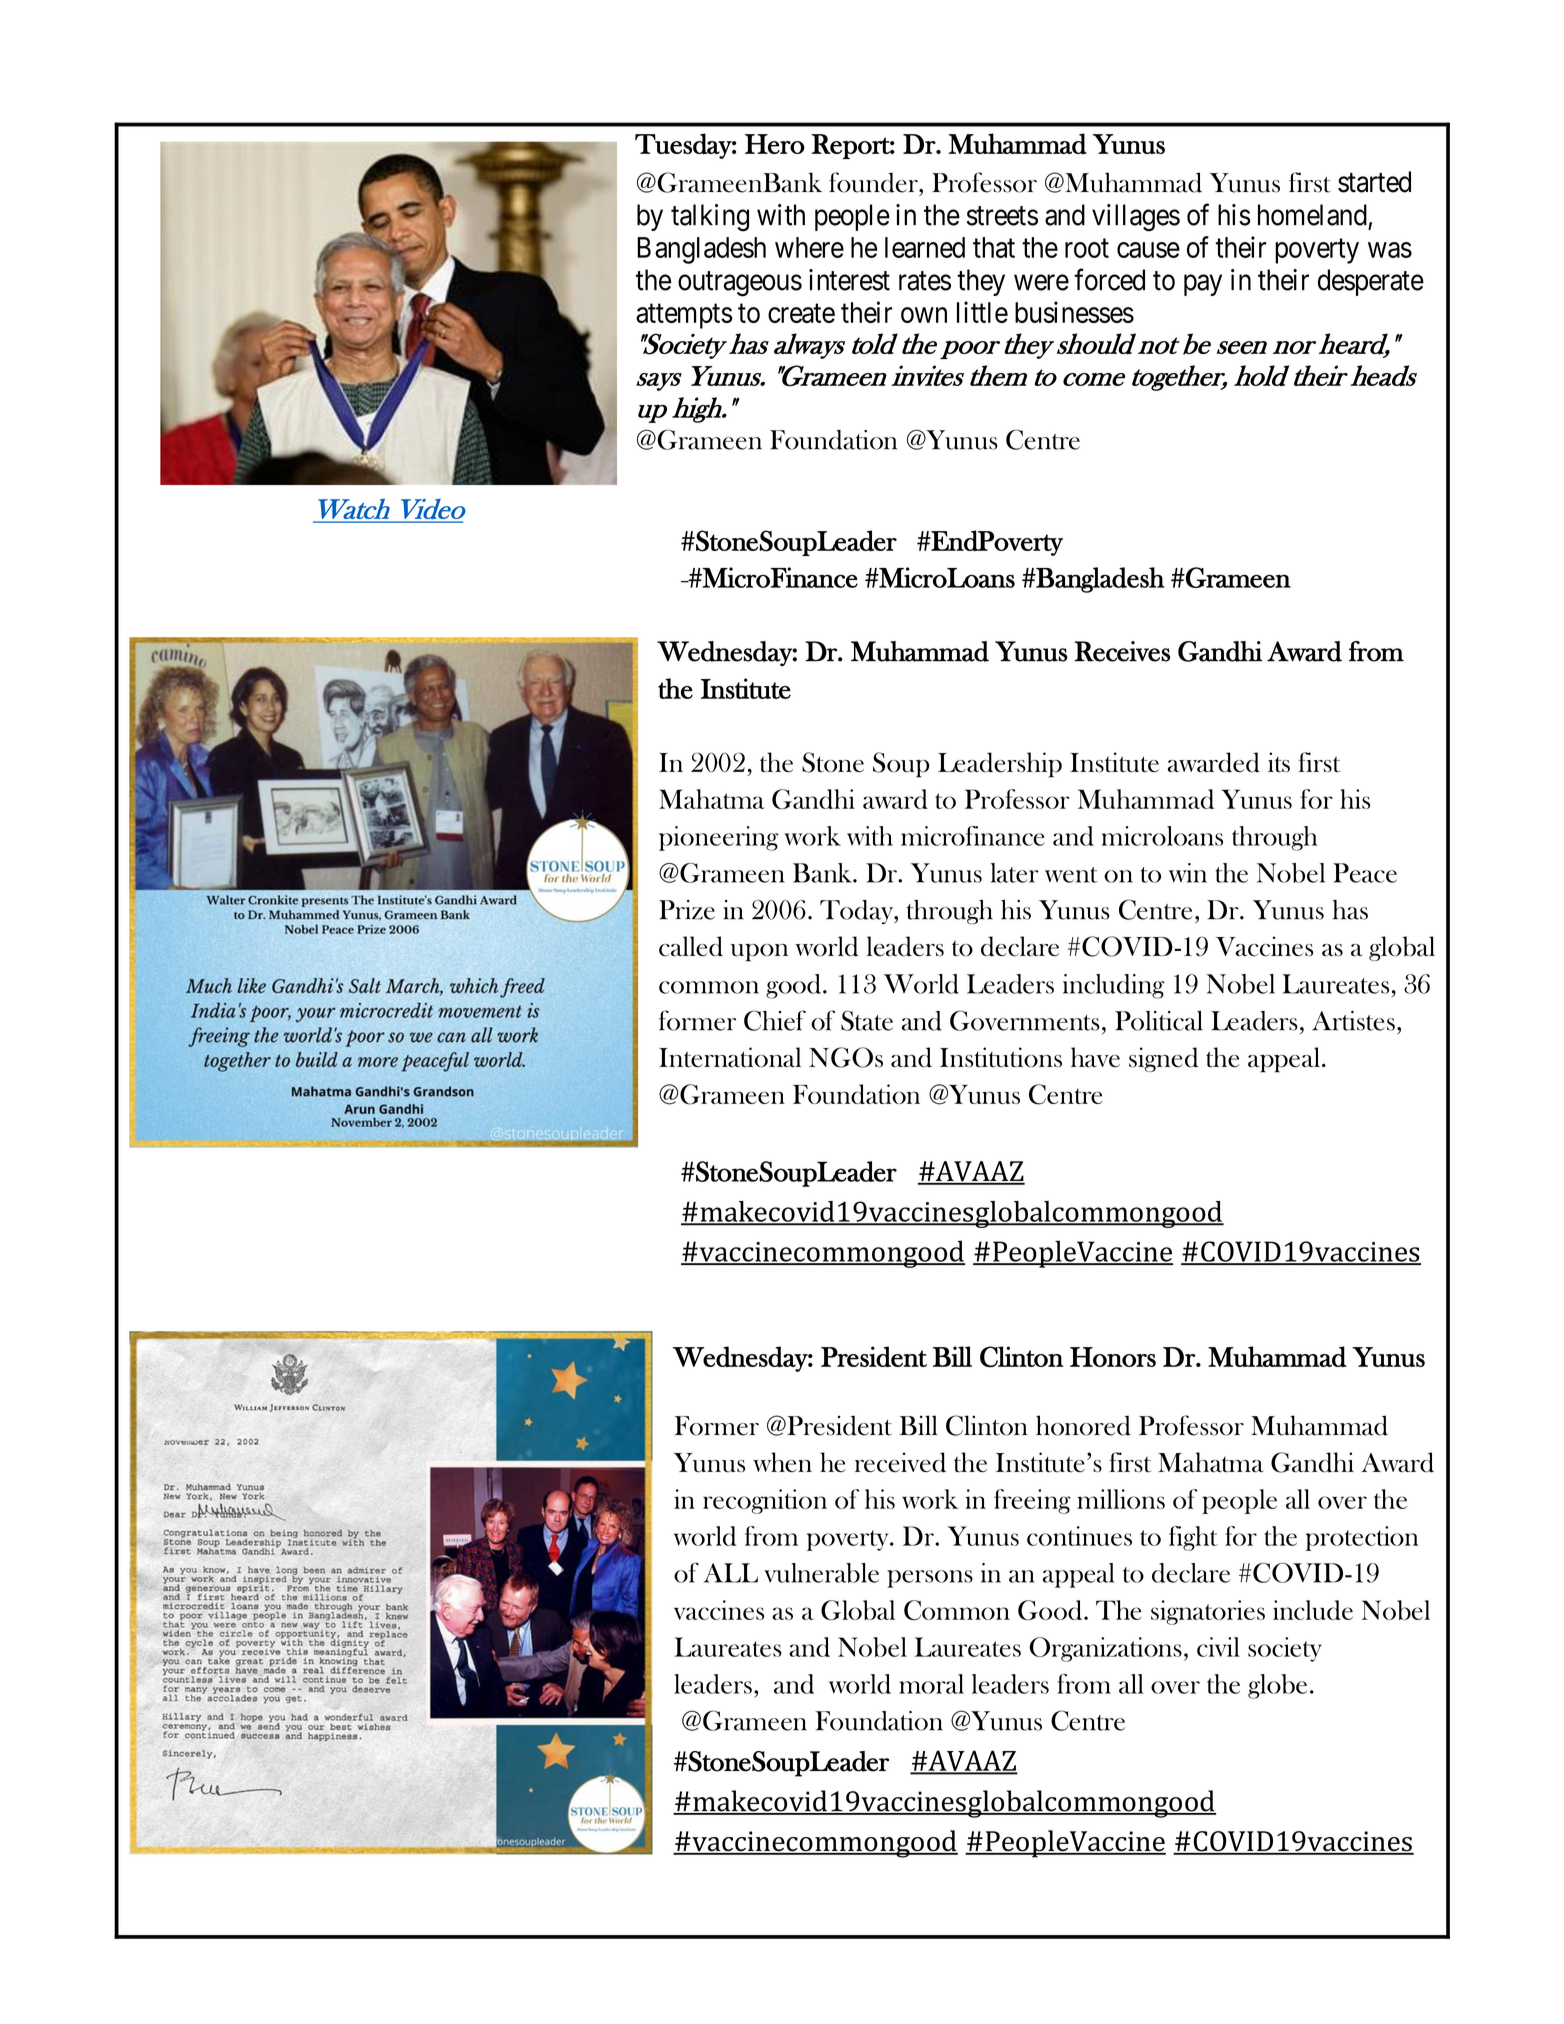 This page has height=2024, width=1564. I want to click on Artistes, so click(1353, 1021).
